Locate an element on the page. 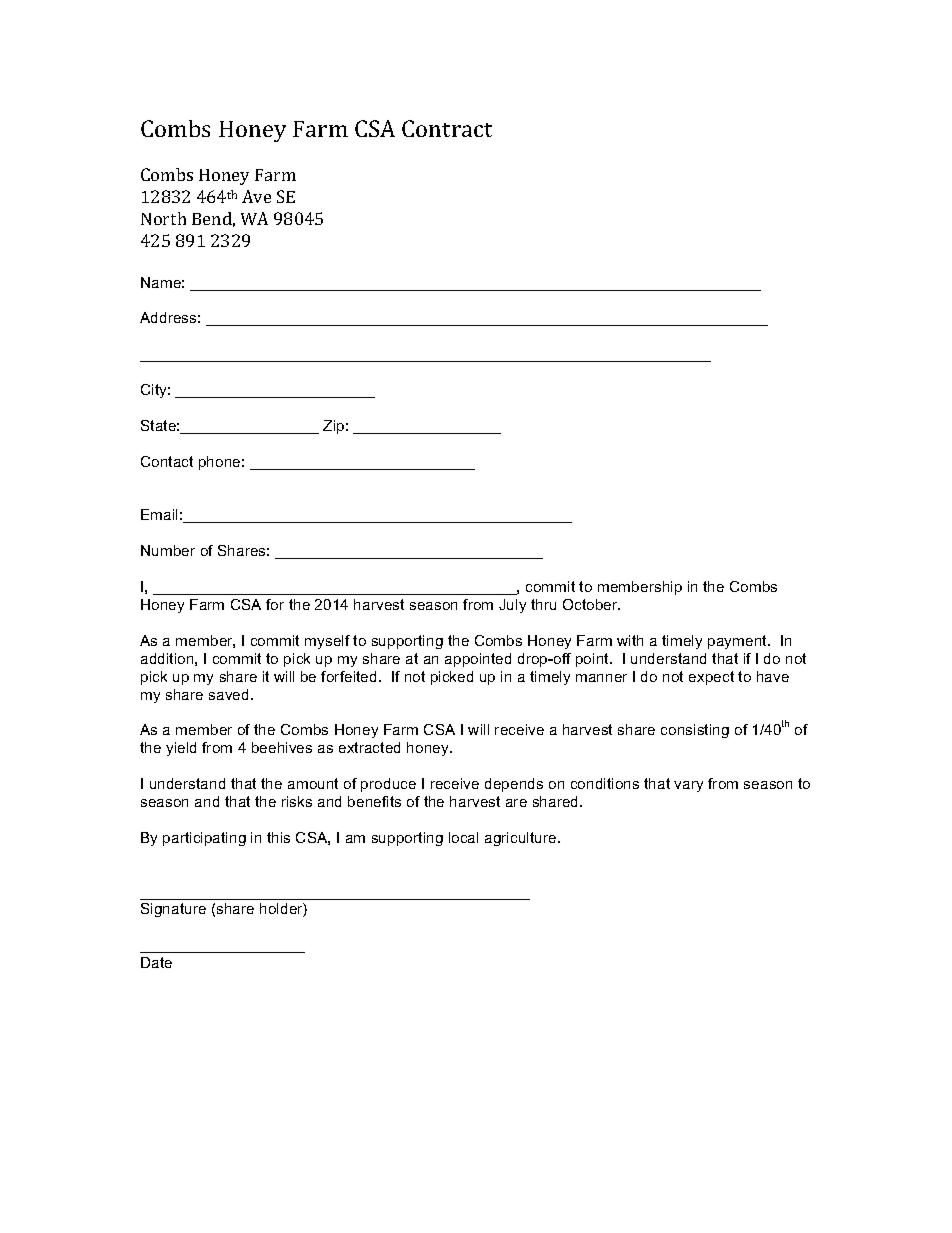 This image has width=952, height=1233. consisting is located at coordinates (695, 731).
